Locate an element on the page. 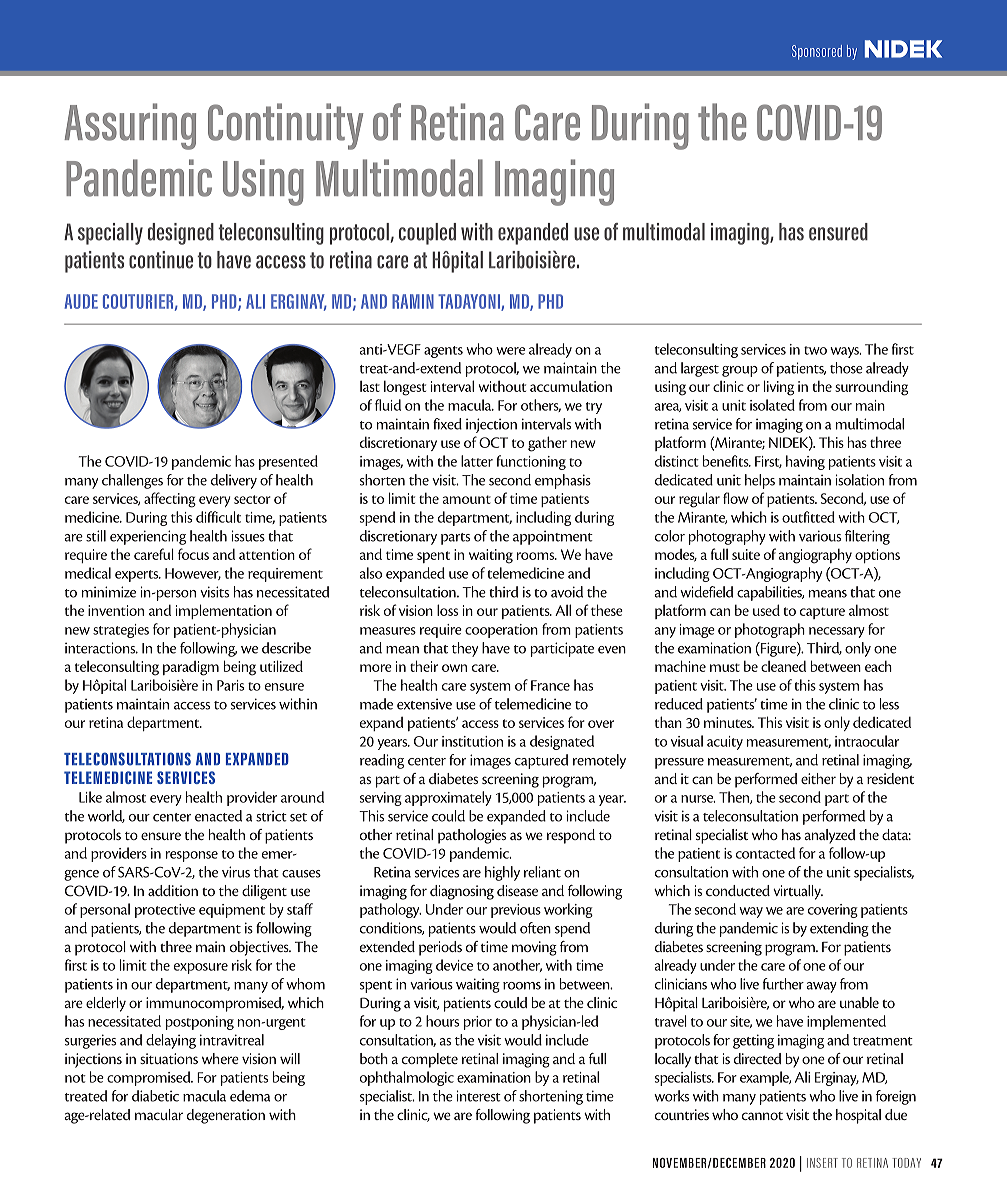  used is located at coordinates (766, 610).
